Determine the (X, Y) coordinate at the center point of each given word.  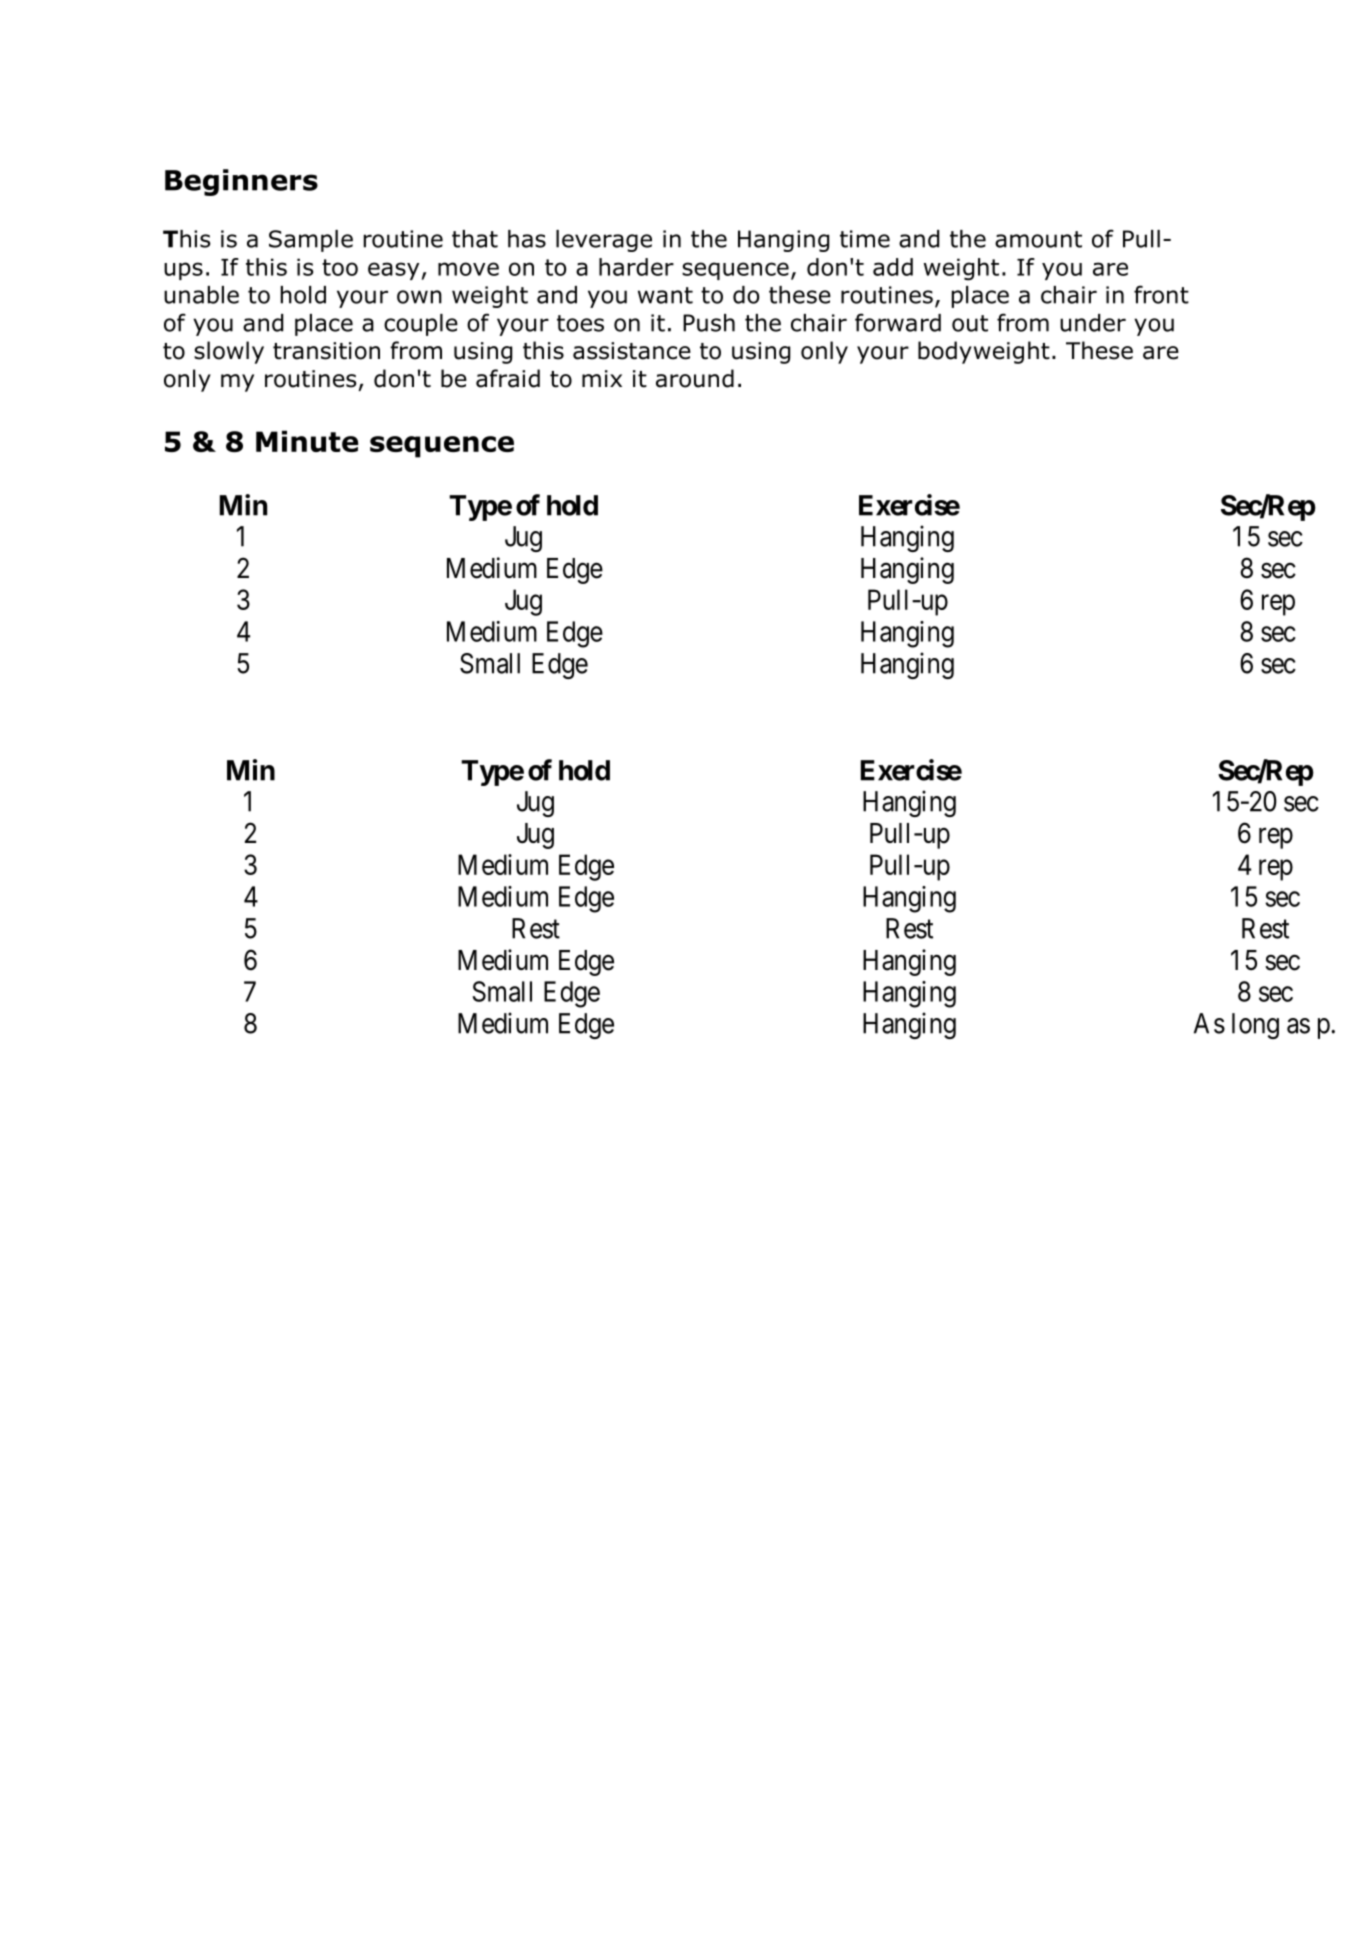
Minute (307, 441)
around (695, 378)
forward (898, 322)
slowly (229, 352)
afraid (508, 378)
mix (602, 378)
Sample (311, 241)
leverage (604, 241)
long (1255, 1026)
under (1093, 323)
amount (1038, 239)
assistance (632, 351)
